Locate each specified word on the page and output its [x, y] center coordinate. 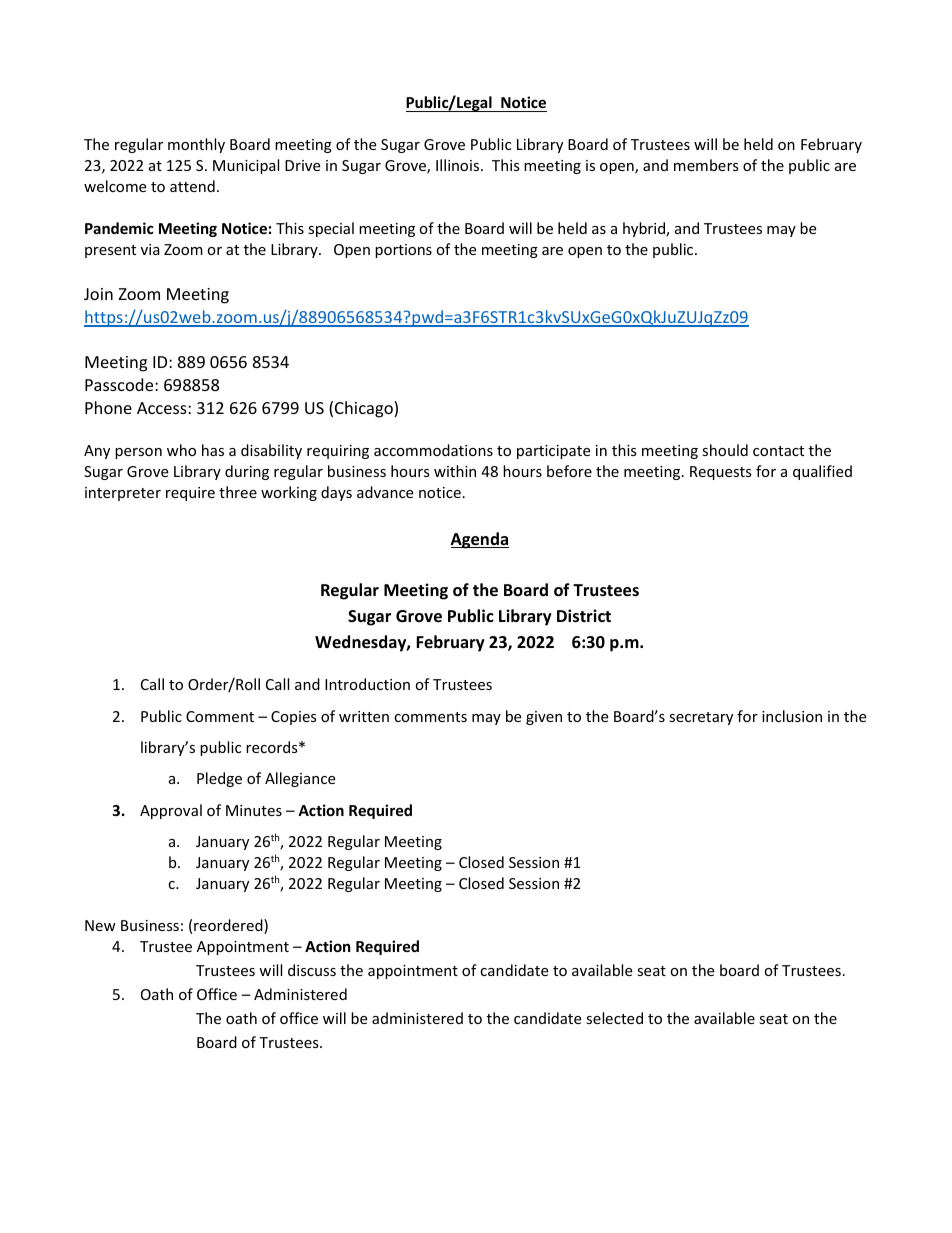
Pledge [219, 779]
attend [192, 186]
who [181, 450]
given [544, 718]
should [725, 450]
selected [614, 1018]
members [706, 165]
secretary [701, 718]
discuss [312, 970]
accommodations [433, 450]
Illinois [459, 165]
